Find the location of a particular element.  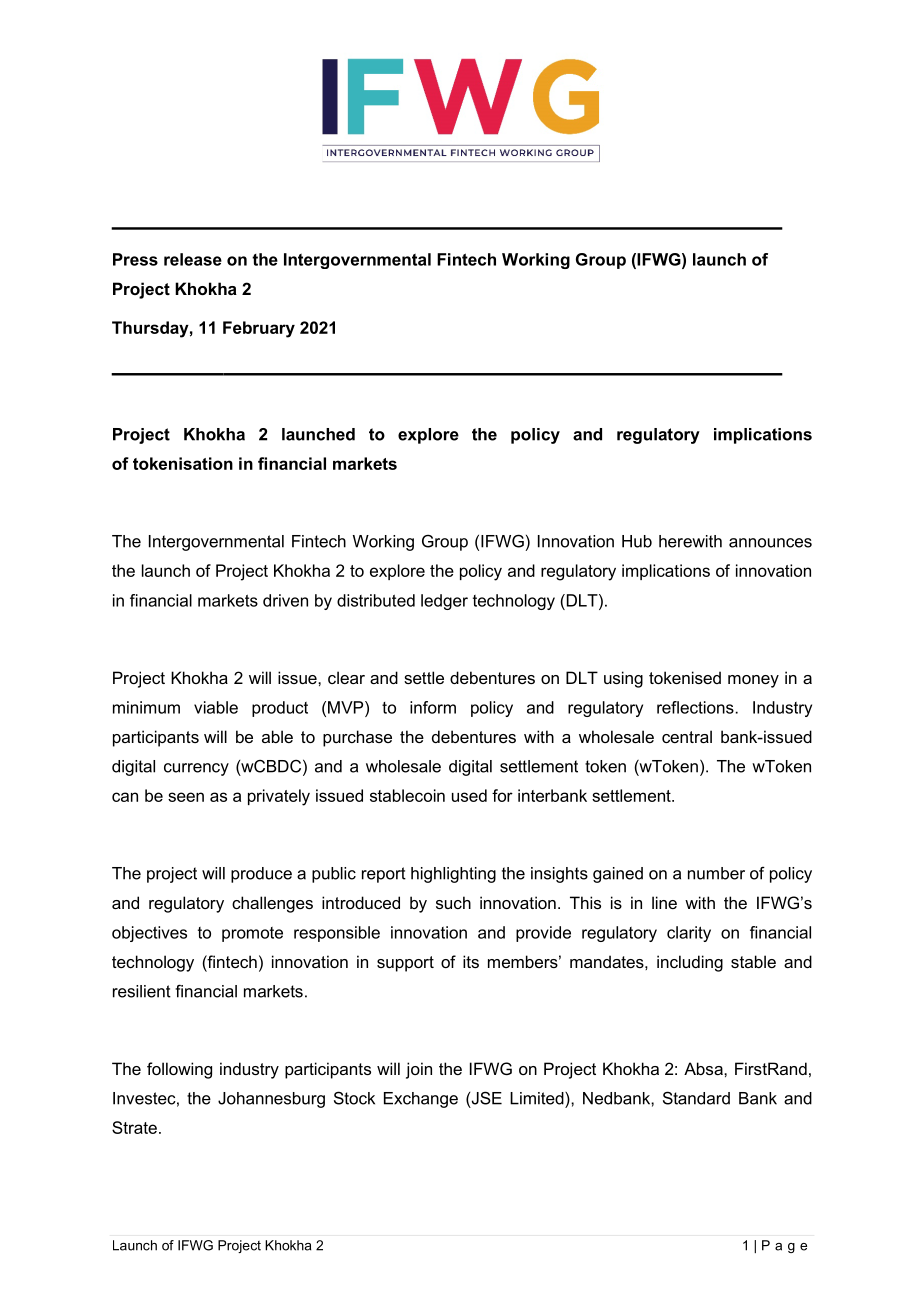

release is located at coordinates (193, 259).
